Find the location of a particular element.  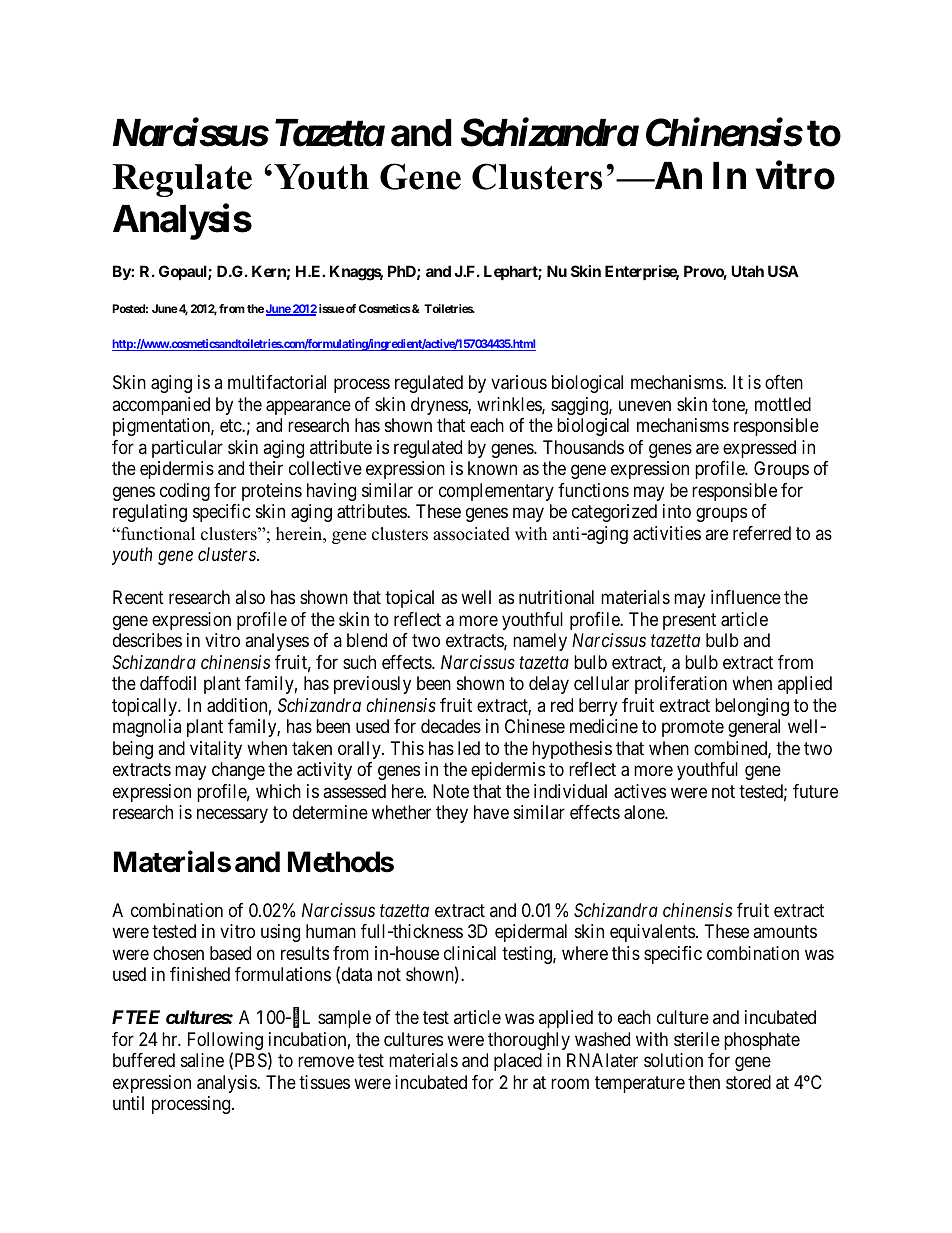

multifactorial is located at coordinates (277, 382).
